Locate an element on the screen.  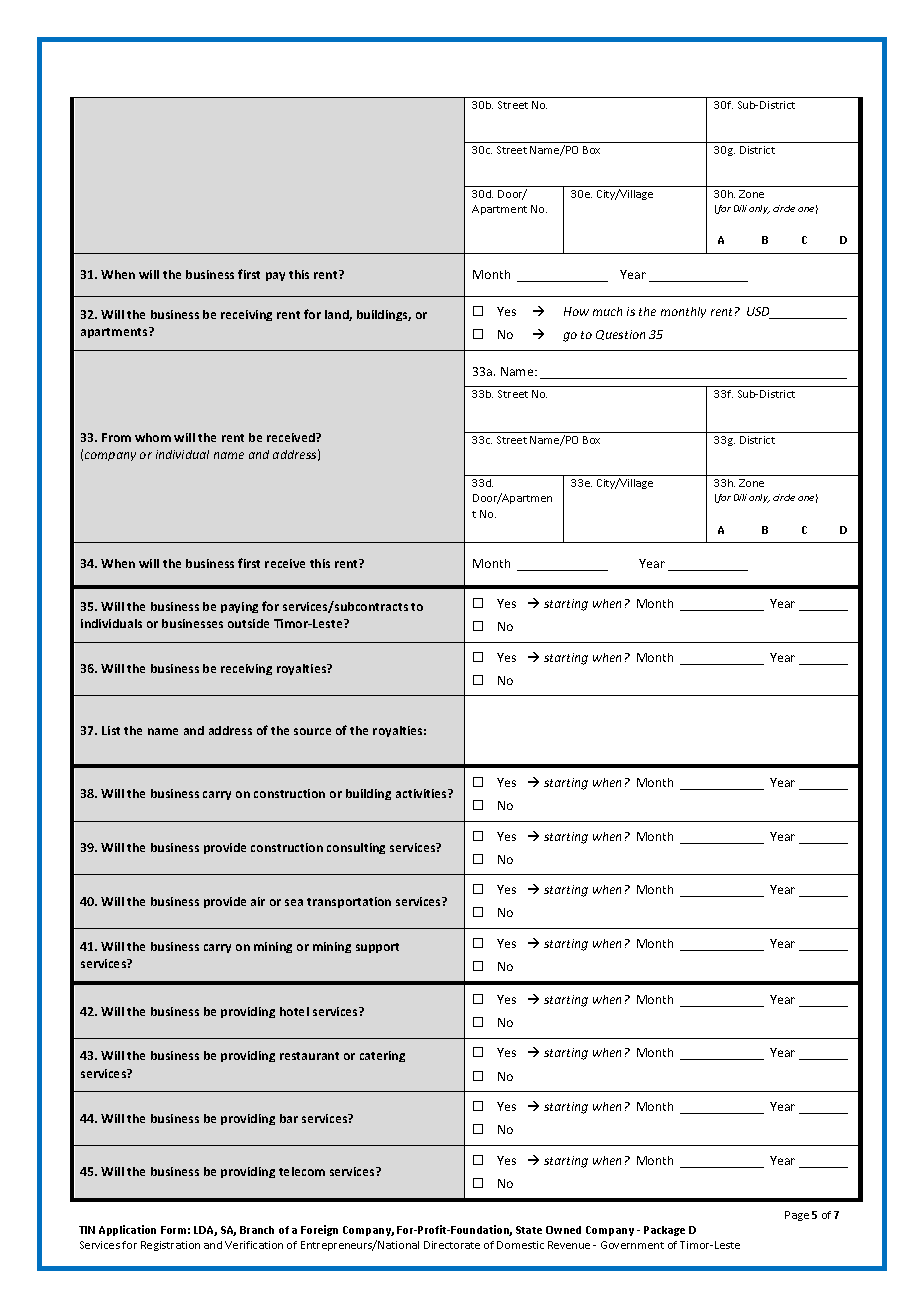
How is located at coordinates (576, 311).
